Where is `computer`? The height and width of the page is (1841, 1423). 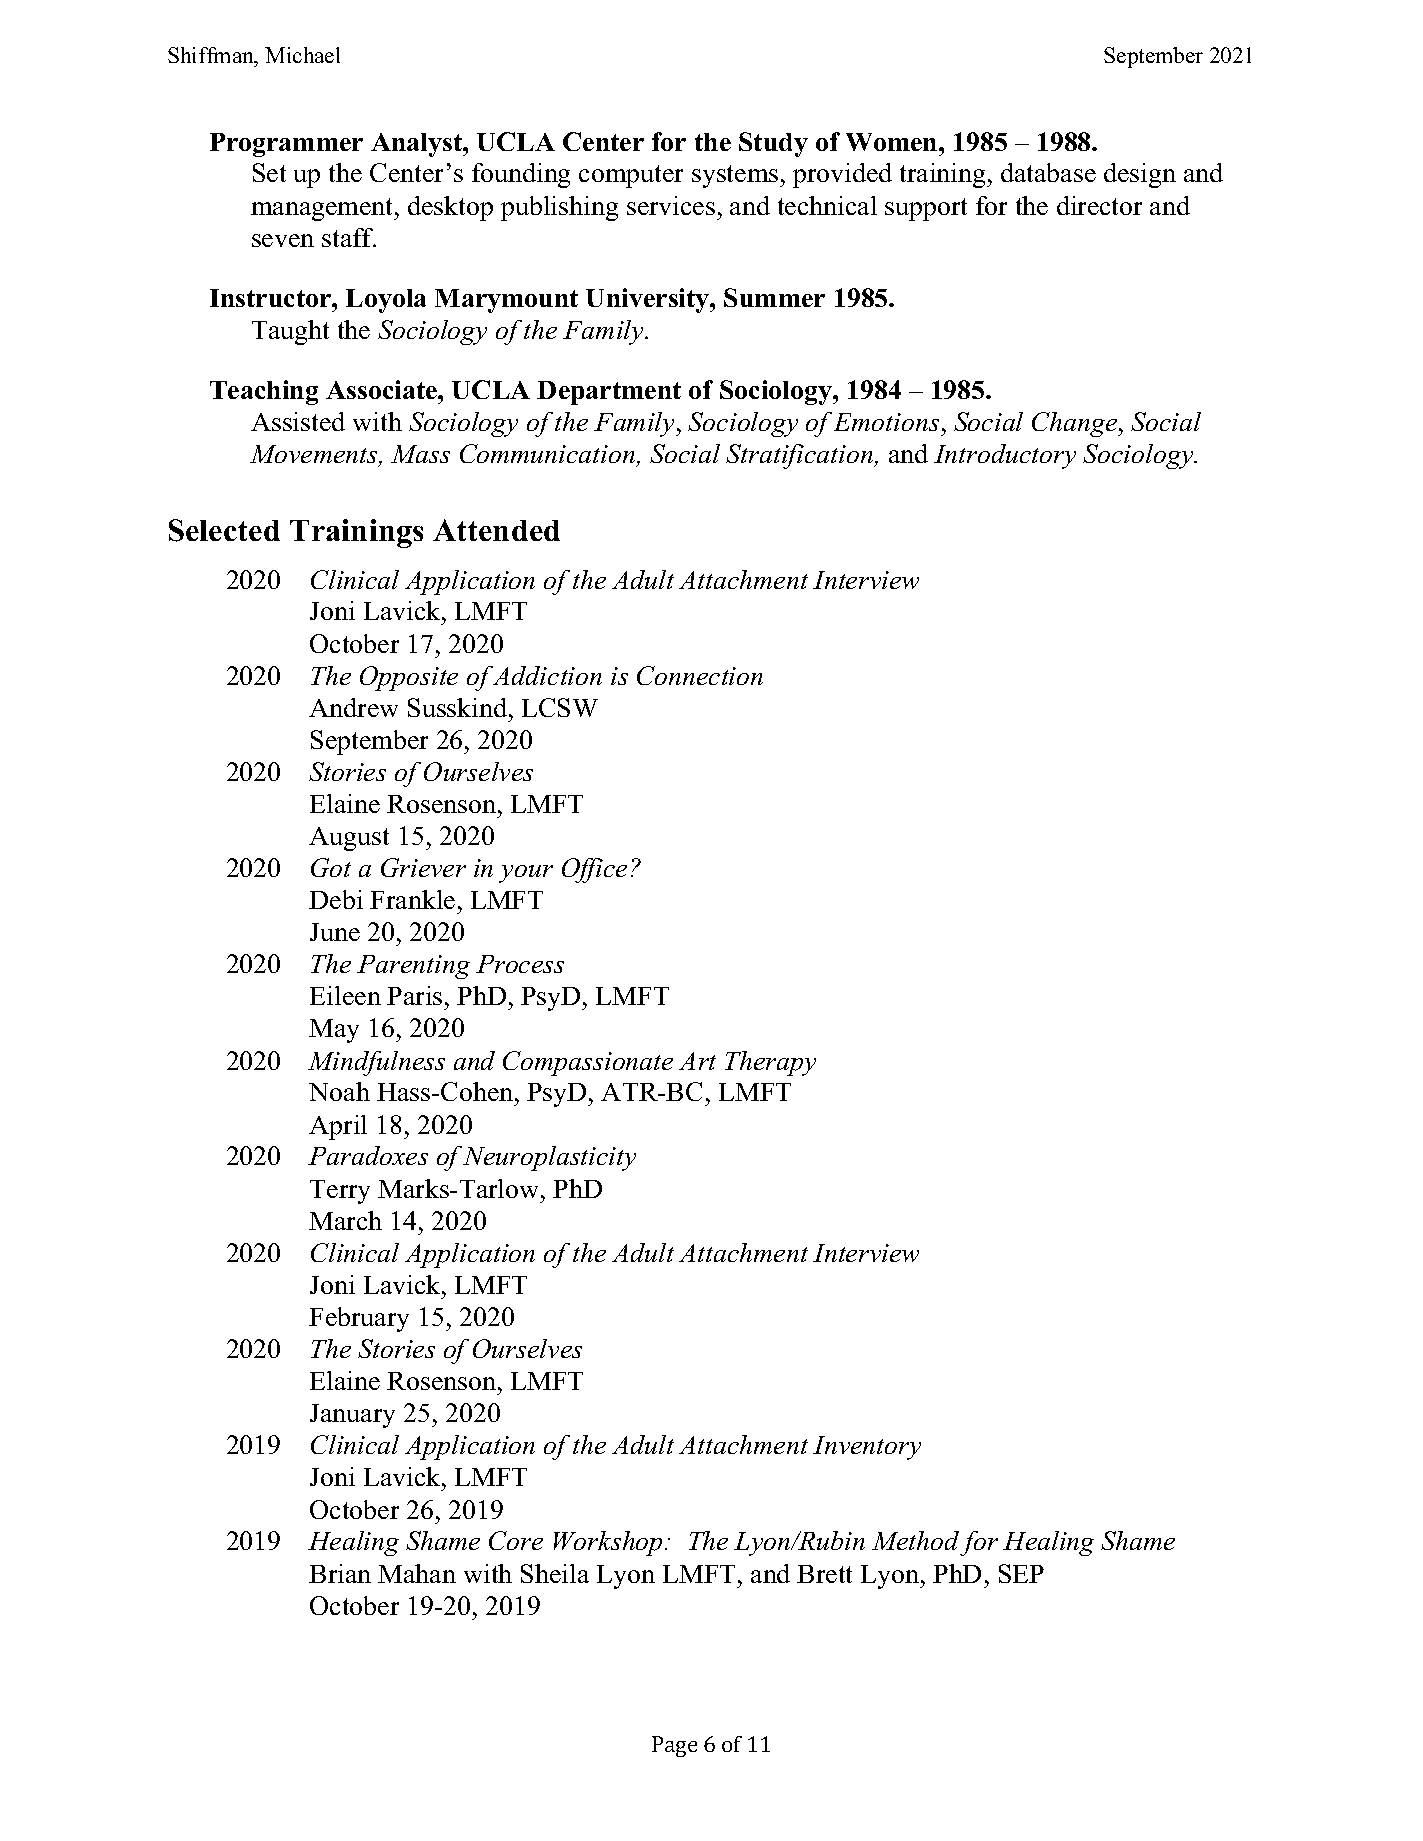 computer is located at coordinates (631, 176).
